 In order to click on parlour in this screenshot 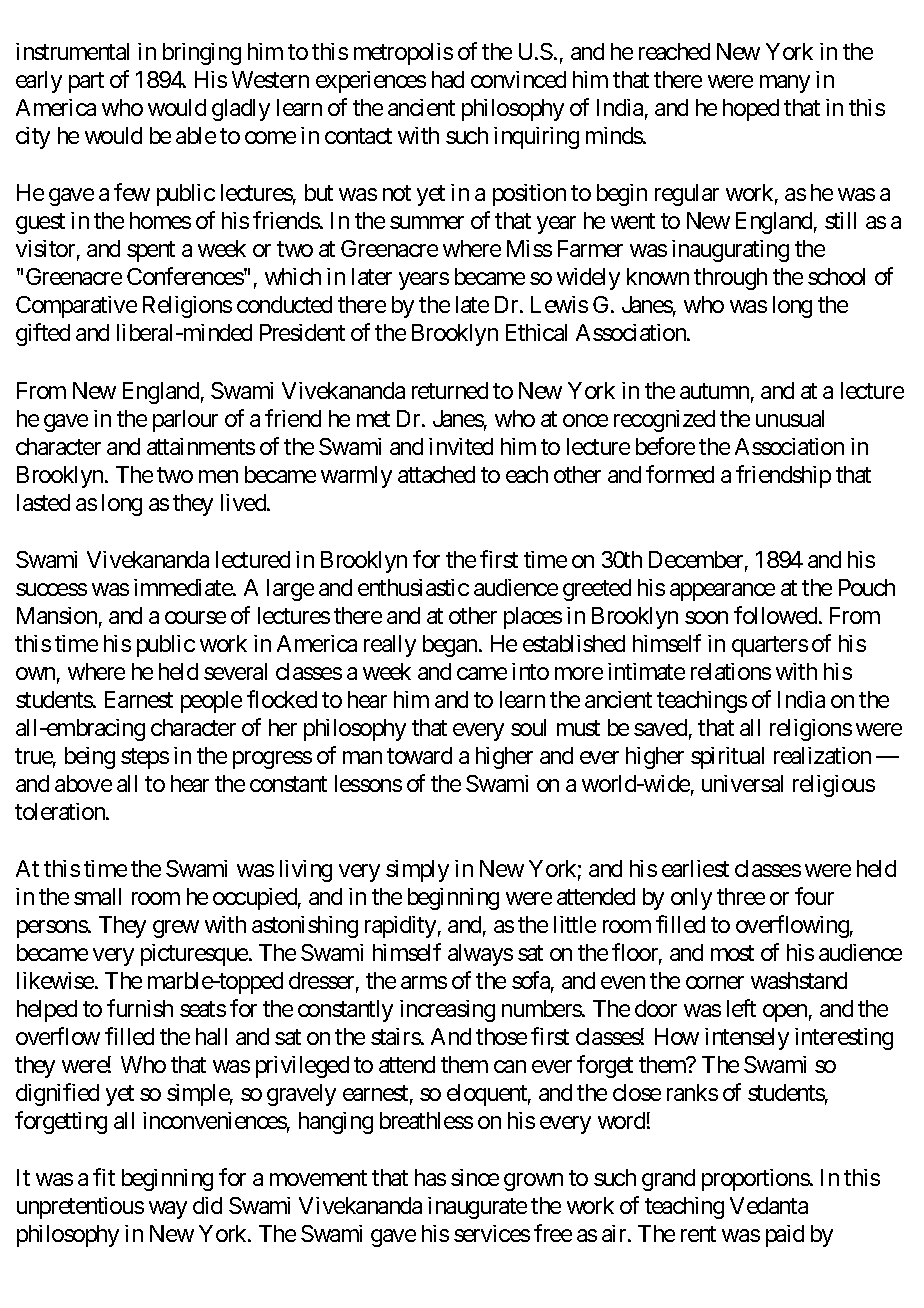, I will do `click(185, 421)`.
